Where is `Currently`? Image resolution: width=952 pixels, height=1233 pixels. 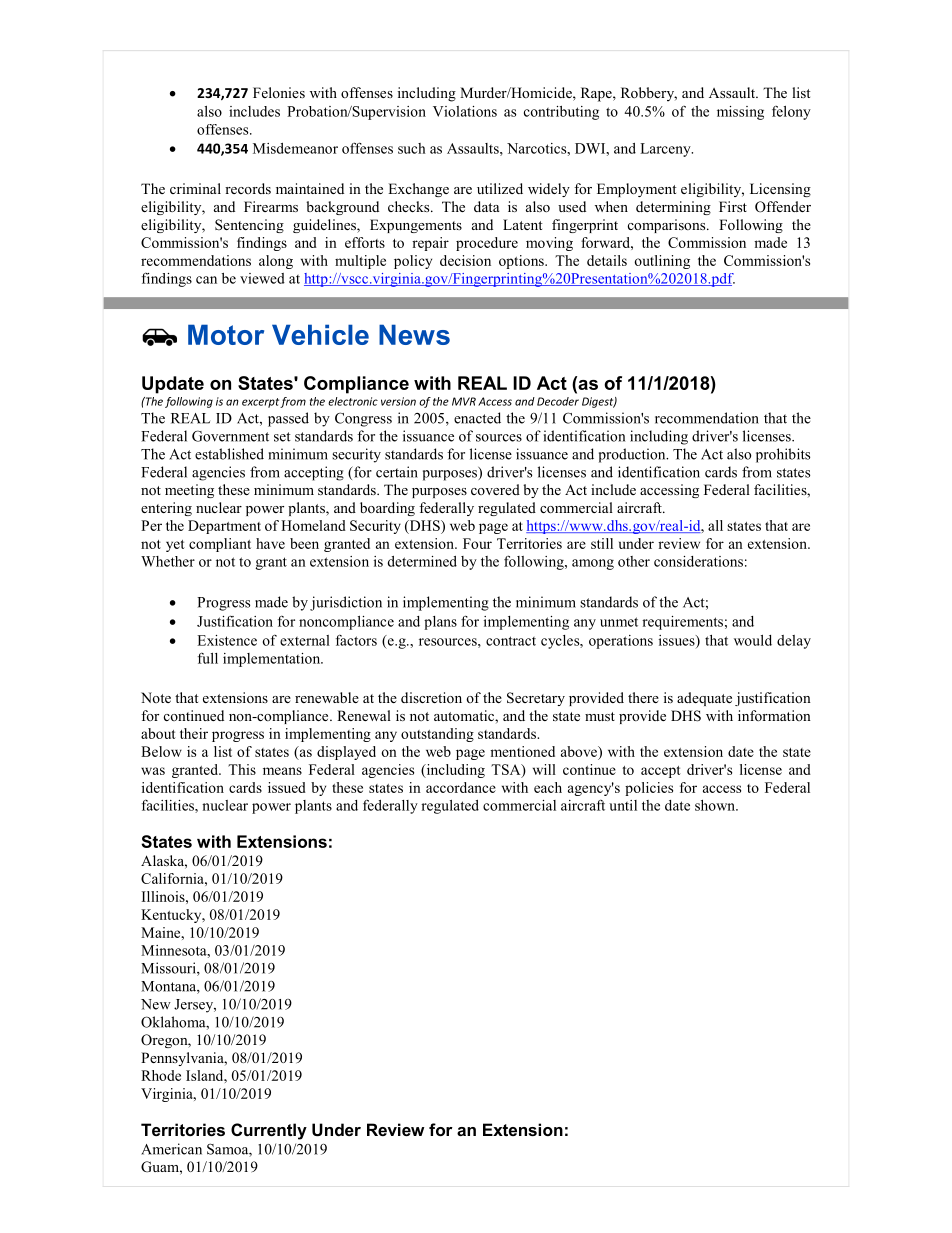 Currently is located at coordinates (269, 1131).
